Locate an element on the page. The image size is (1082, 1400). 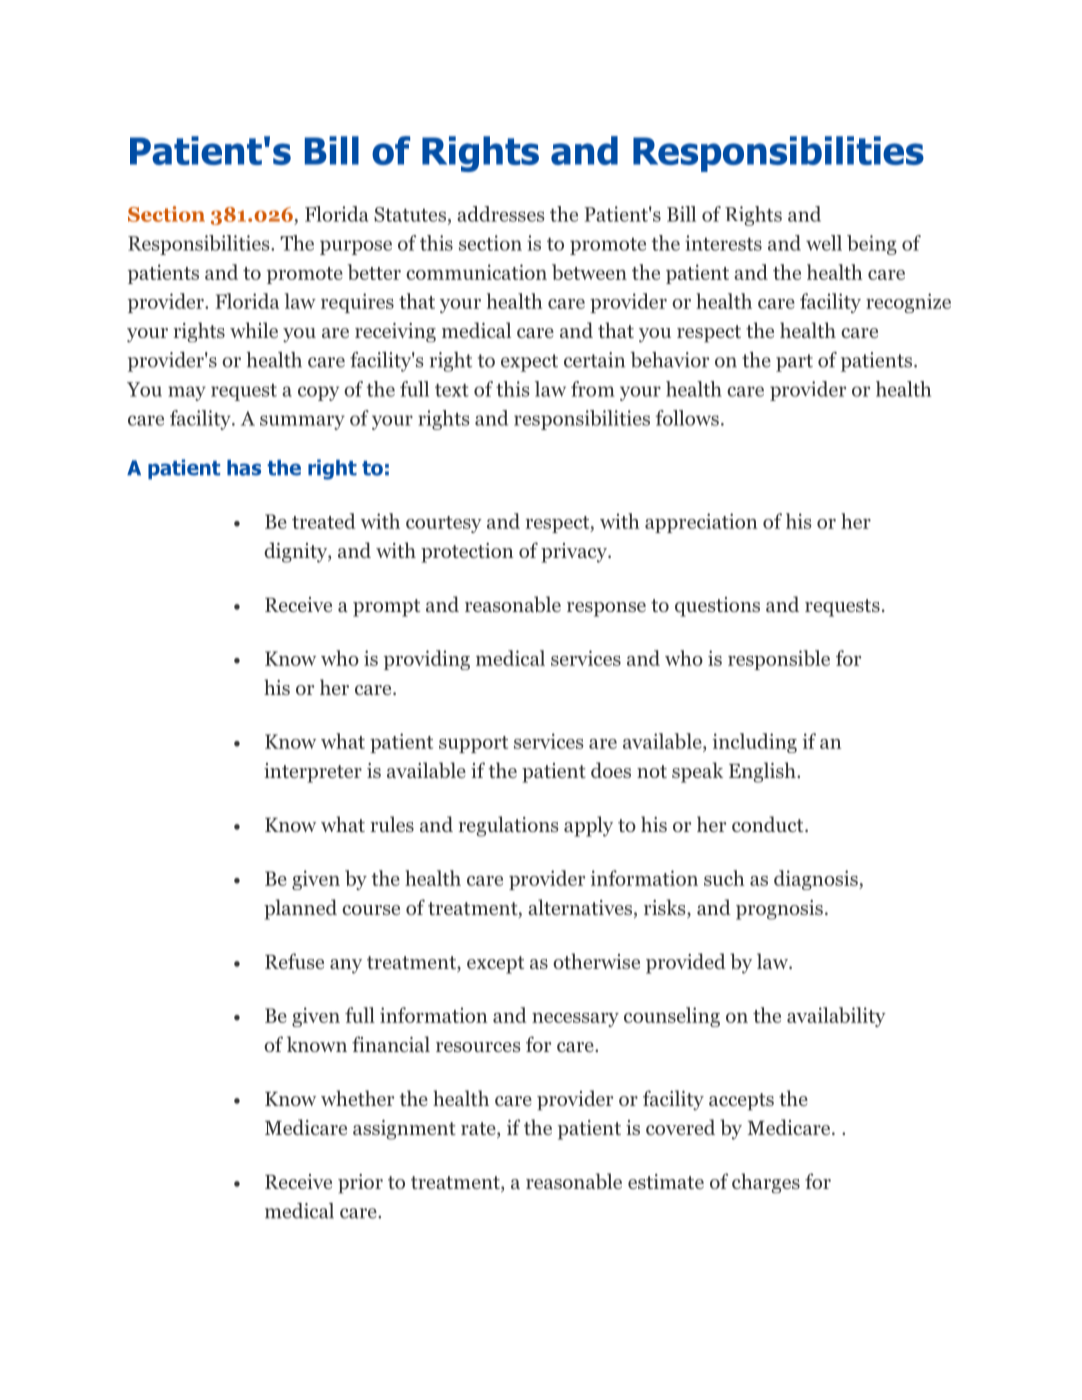
between is located at coordinates (589, 272).
